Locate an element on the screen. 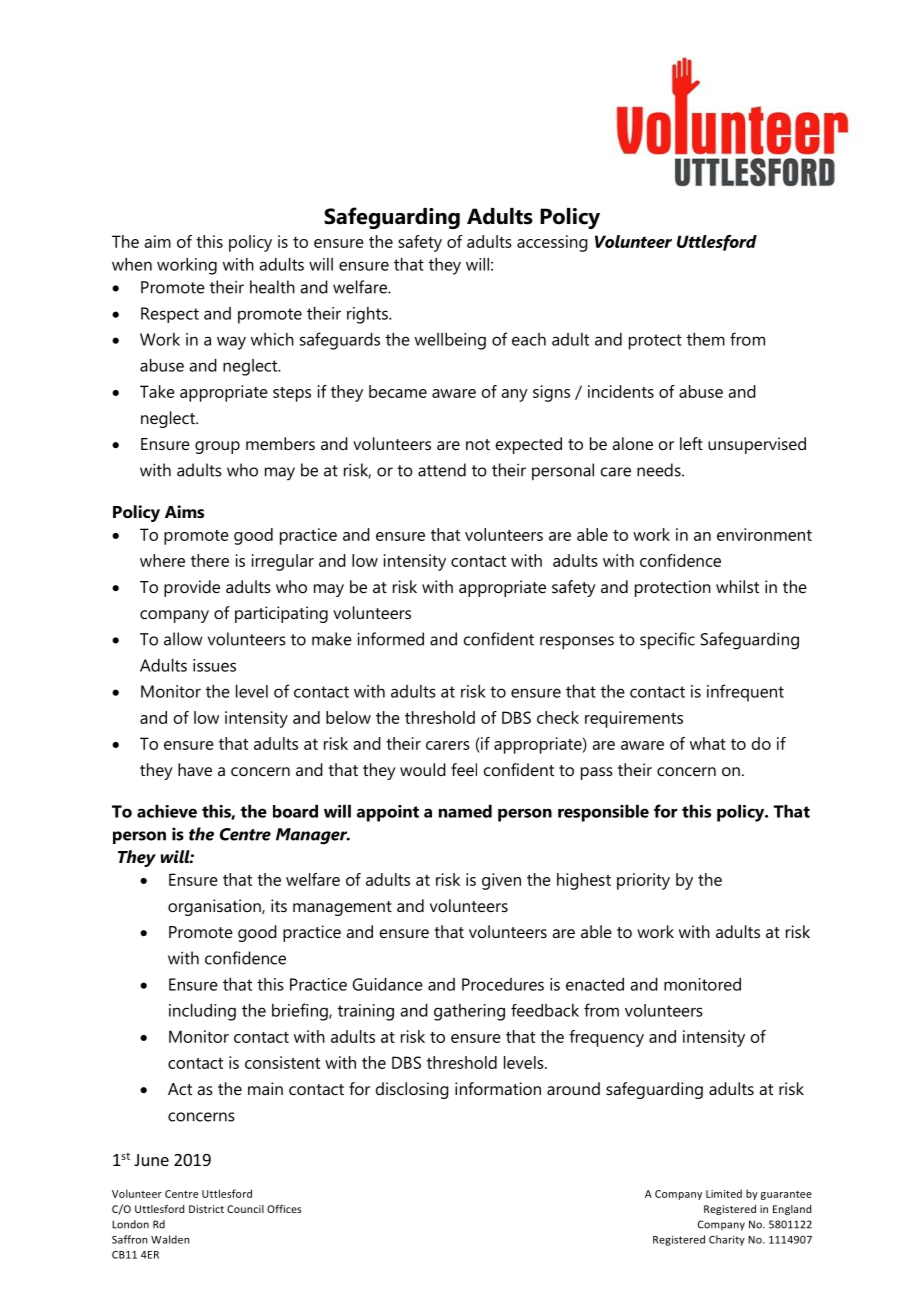 This screenshot has width=924, height=1308. what is located at coordinates (708, 743).
